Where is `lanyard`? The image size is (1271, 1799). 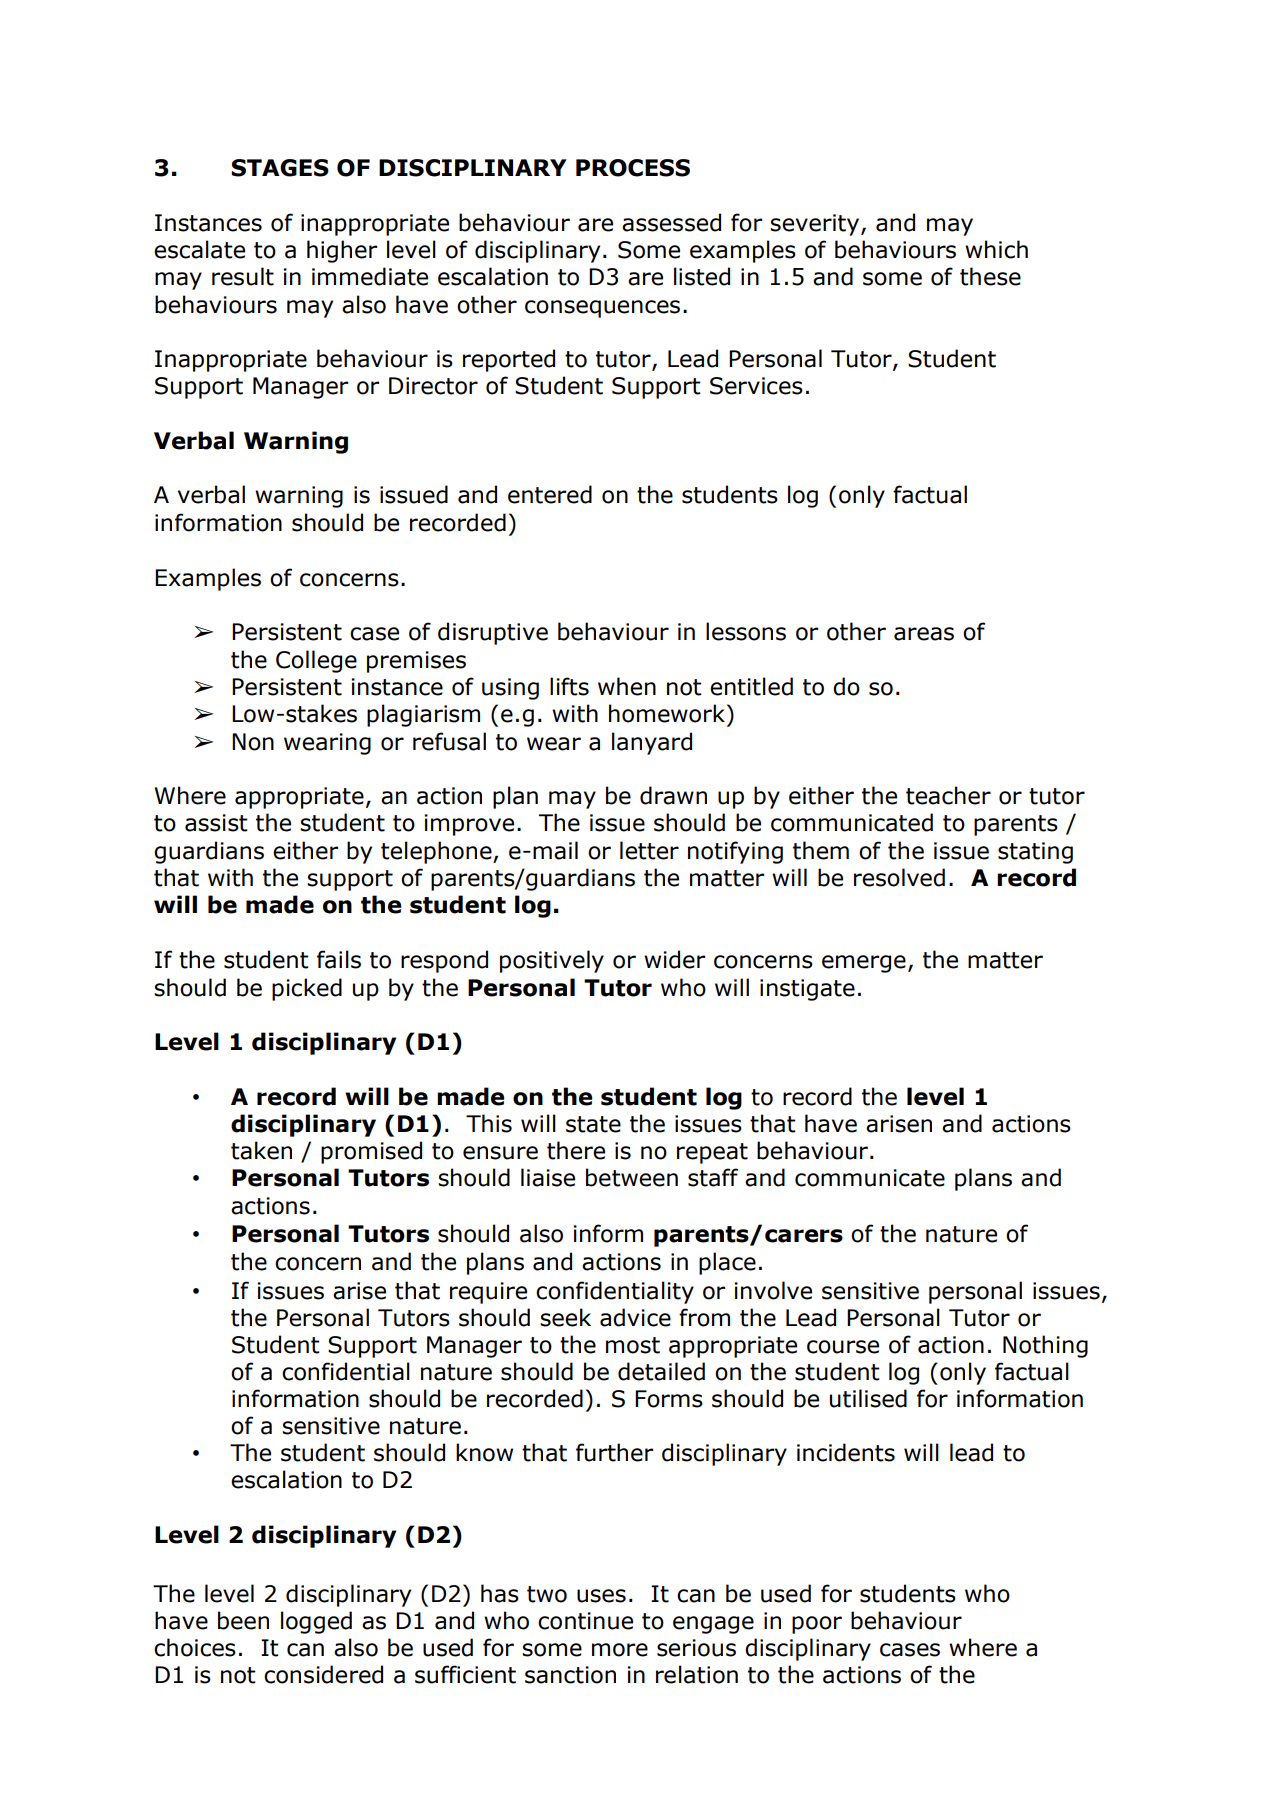 lanyard is located at coordinates (652, 743).
